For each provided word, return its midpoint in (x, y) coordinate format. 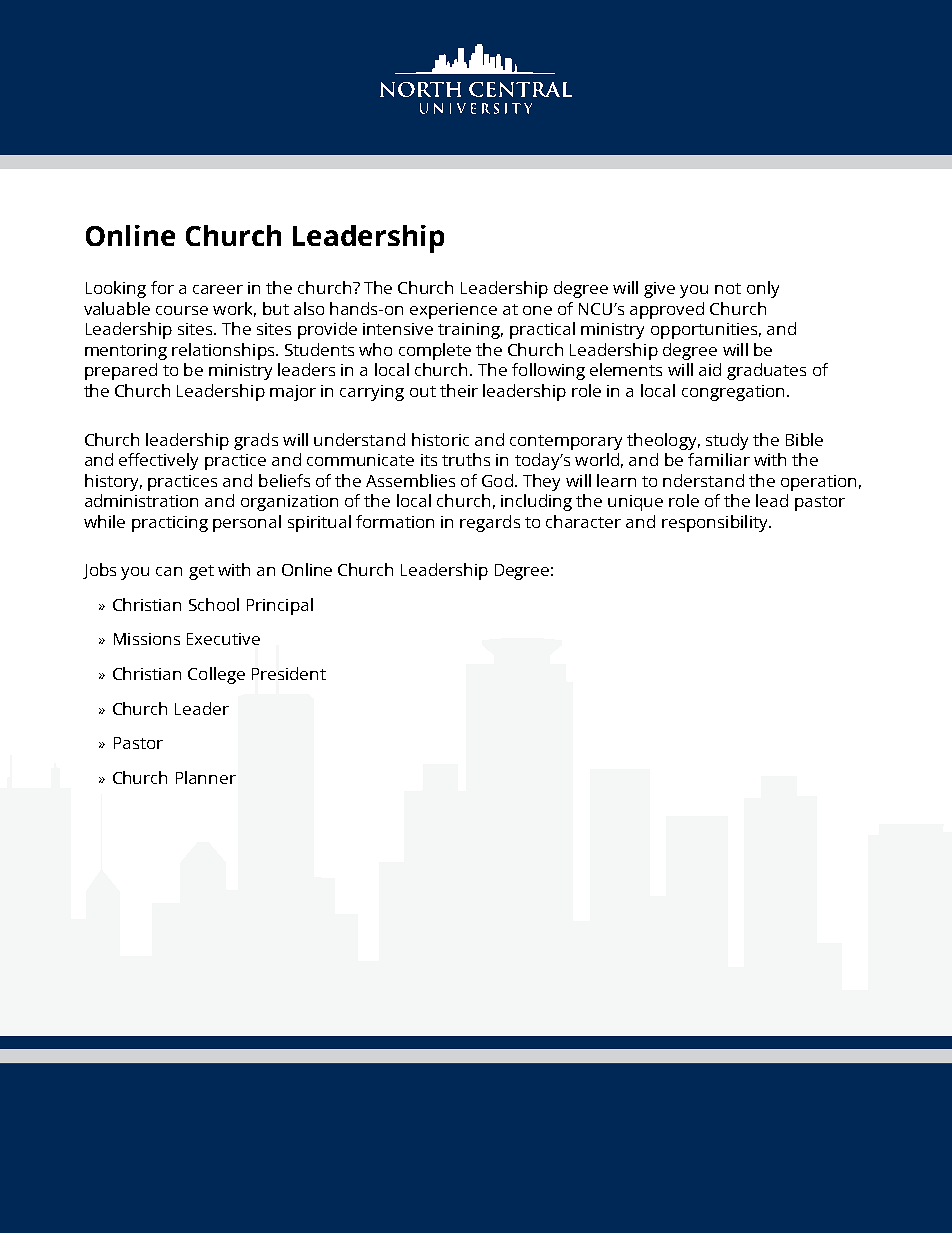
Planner (206, 777)
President (289, 673)
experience (453, 311)
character (583, 521)
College (216, 675)
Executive (223, 639)
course (182, 310)
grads (256, 441)
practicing (170, 524)
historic (440, 439)
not (728, 288)
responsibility (716, 523)
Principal (280, 606)
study (727, 441)
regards (490, 523)
